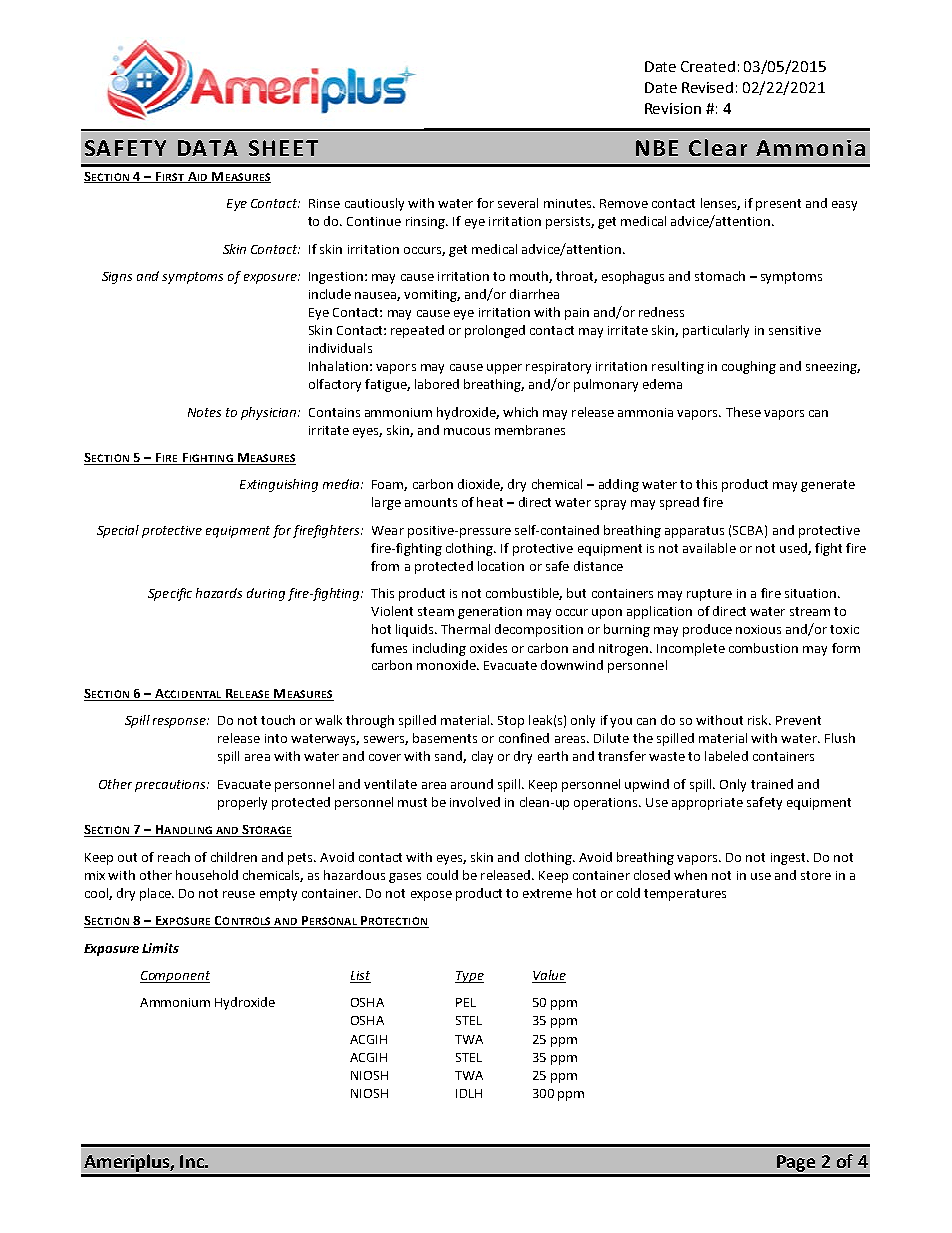 The image size is (952, 1233). I want to click on heat, so click(490, 502).
